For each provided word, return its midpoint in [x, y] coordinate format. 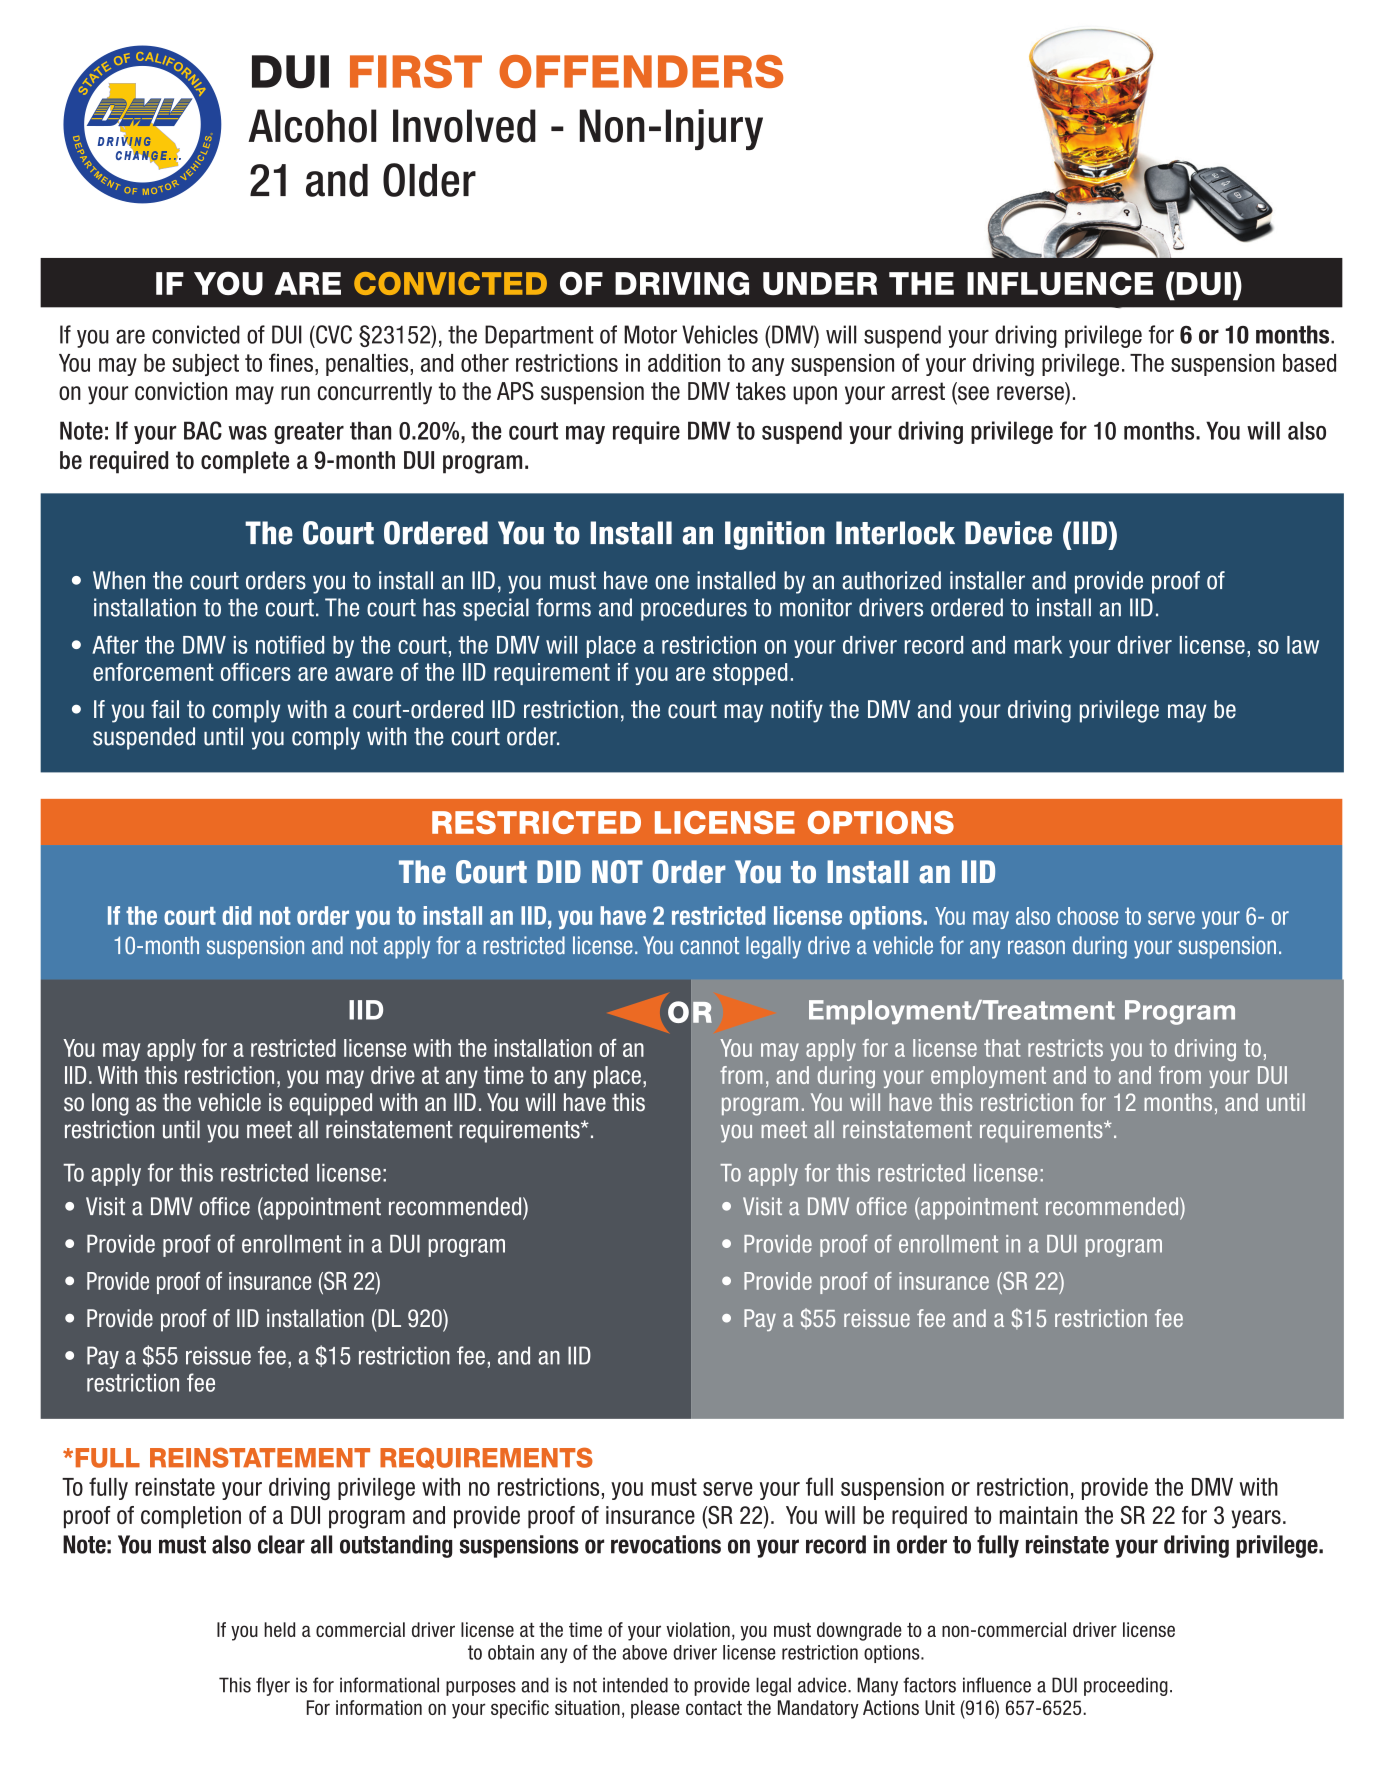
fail [165, 709]
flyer [273, 1686]
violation [698, 1629]
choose [1087, 916]
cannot [709, 946]
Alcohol [312, 126]
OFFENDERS [641, 71]
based [1309, 363]
